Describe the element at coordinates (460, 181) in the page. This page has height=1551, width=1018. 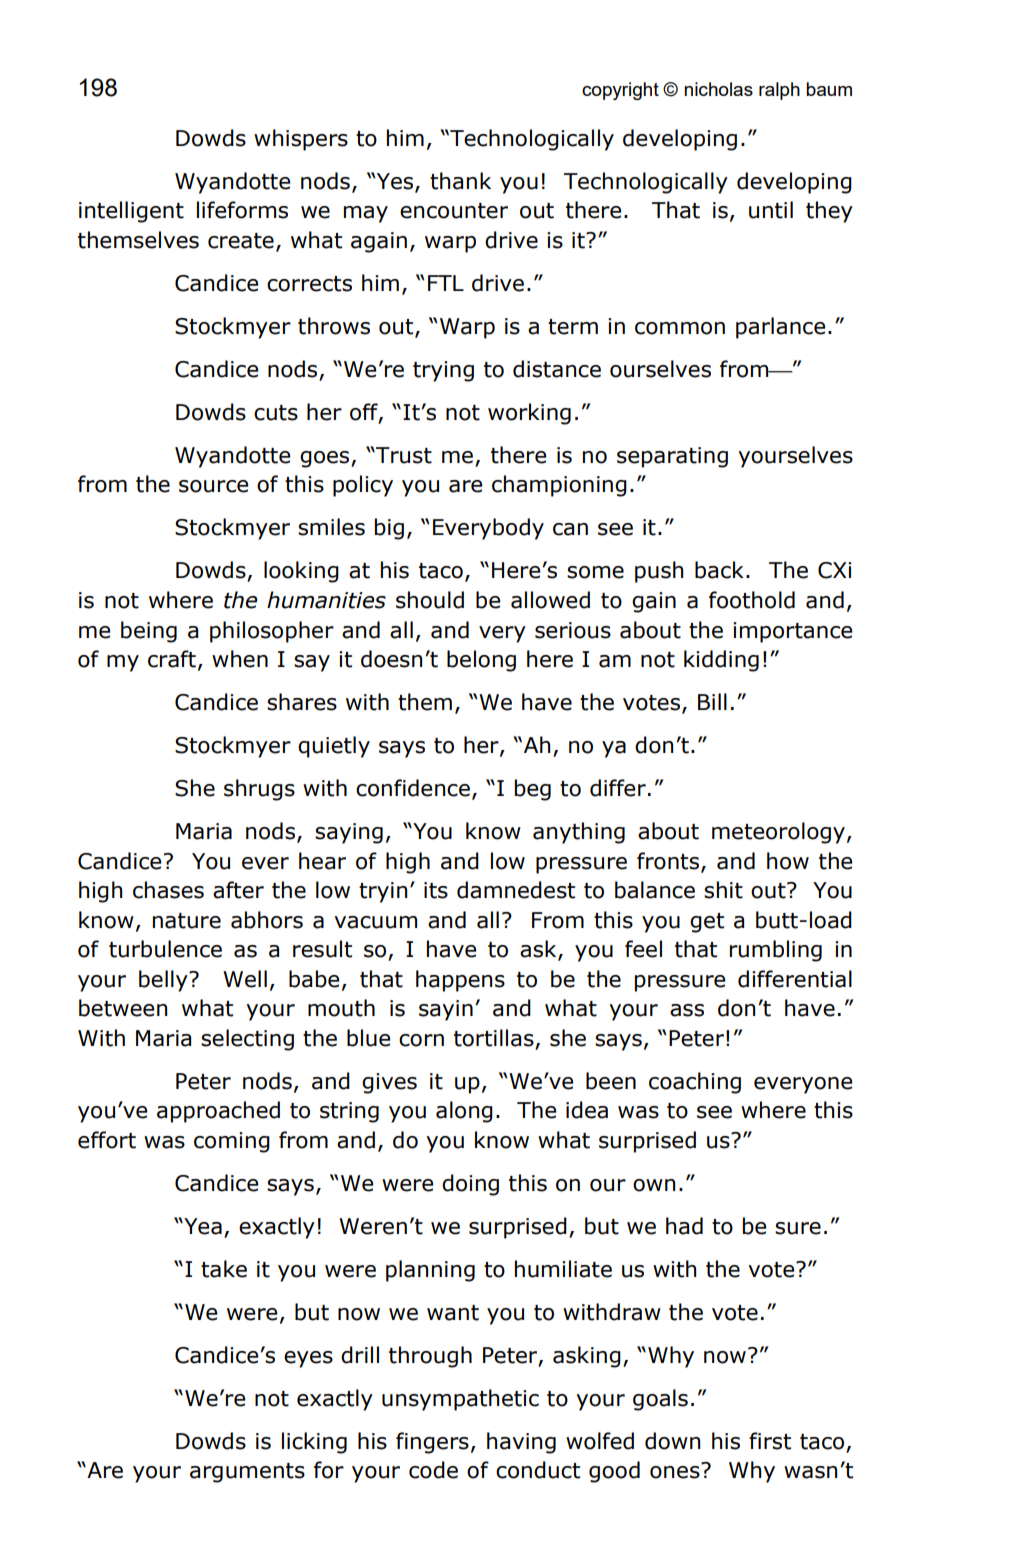
I see `thank` at that location.
